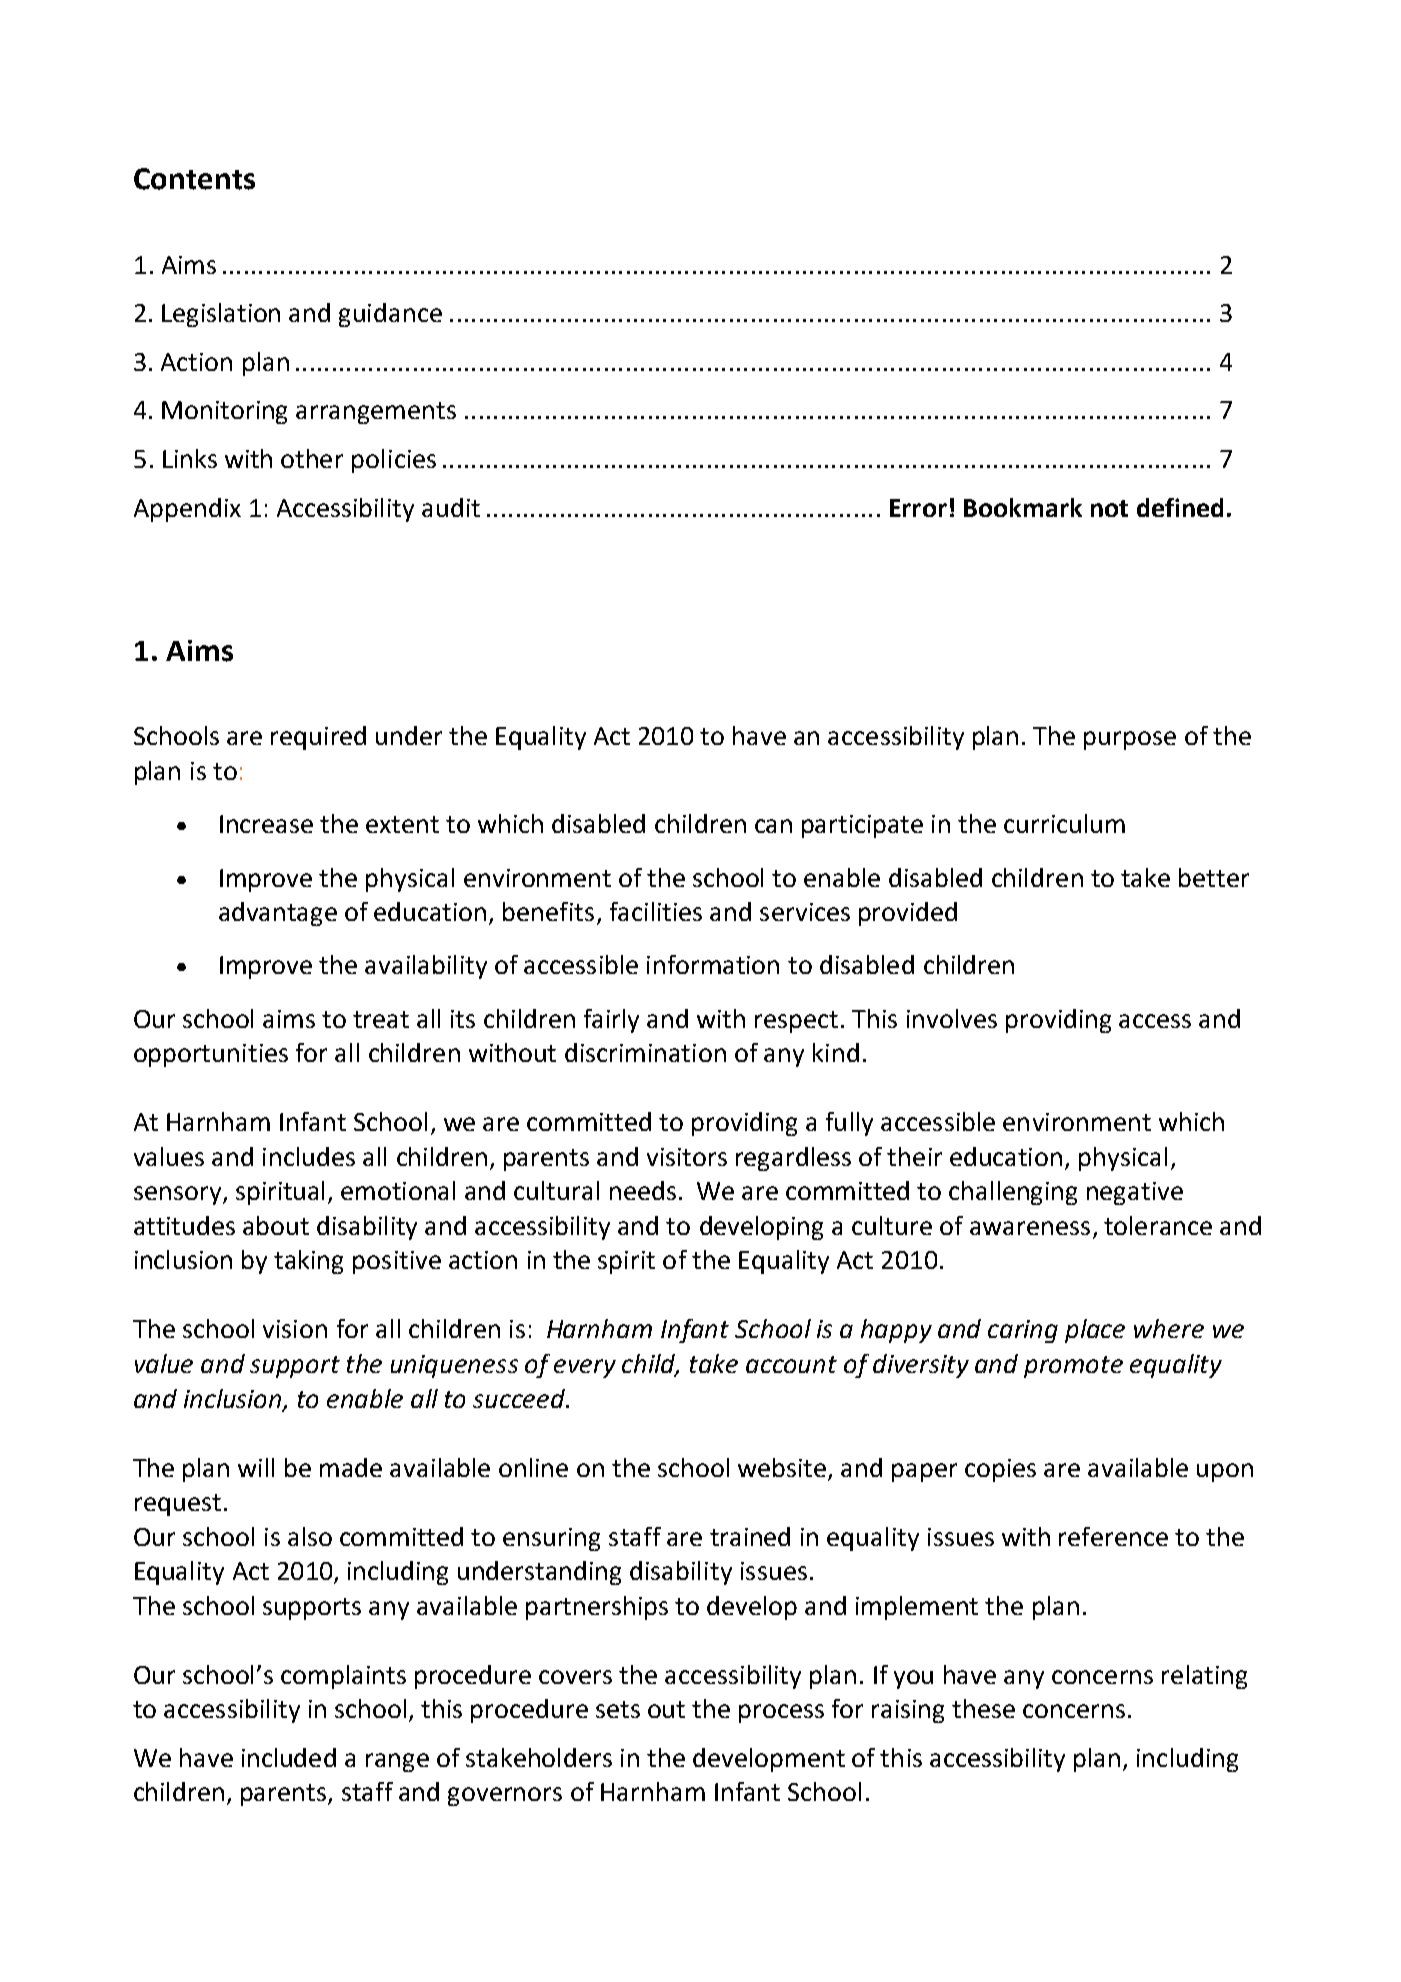  What do you see at coordinates (713, 964) in the document?
I see `information` at bounding box center [713, 964].
